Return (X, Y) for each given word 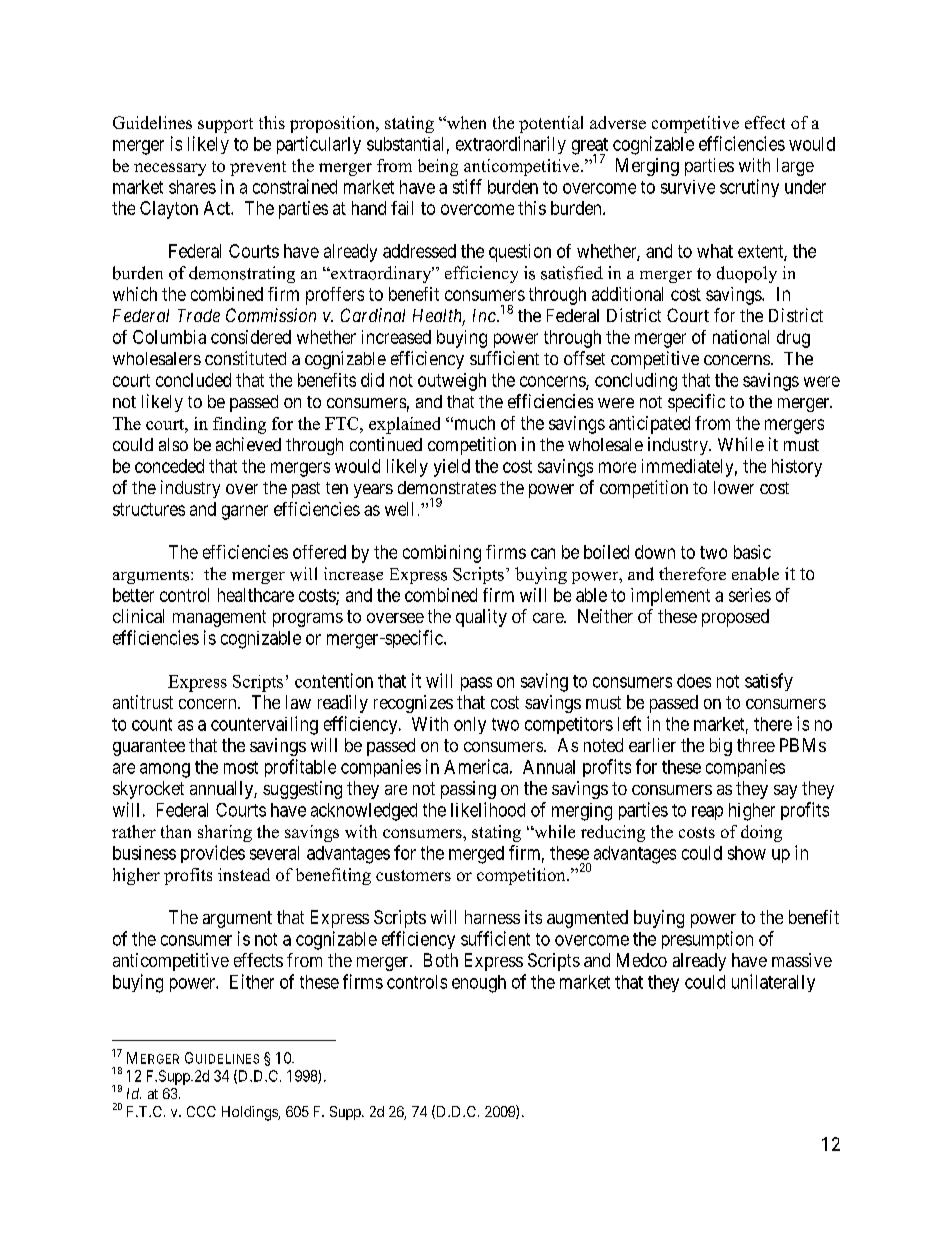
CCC (201, 1111)
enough (479, 984)
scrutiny (749, 188)
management (219, 618)
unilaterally (773, 983)
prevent (258, 168)
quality (481, 618)
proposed (735, 618)
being (438, 167)
